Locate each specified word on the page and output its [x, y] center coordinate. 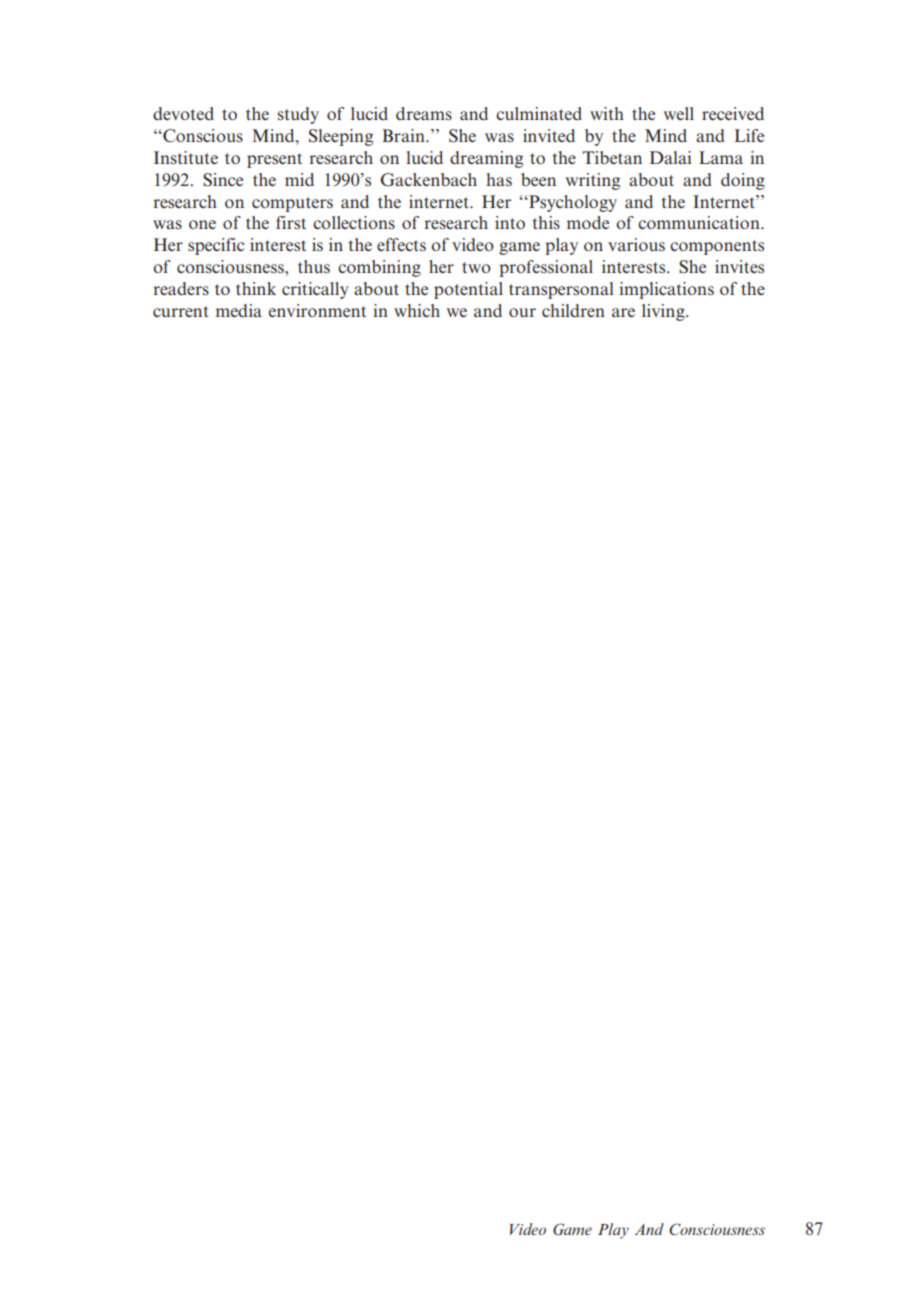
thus [314, 266]
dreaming [486, 159]
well [679, 113]
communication [700, 222]
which [417, 310]
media [239, 310]
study [298, 115]
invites [739, 266]
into [510, 222]
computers [292, 204]
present [274, 160]
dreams [424, 113]
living [664, 312]
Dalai [671, 157]
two [476, 267]
